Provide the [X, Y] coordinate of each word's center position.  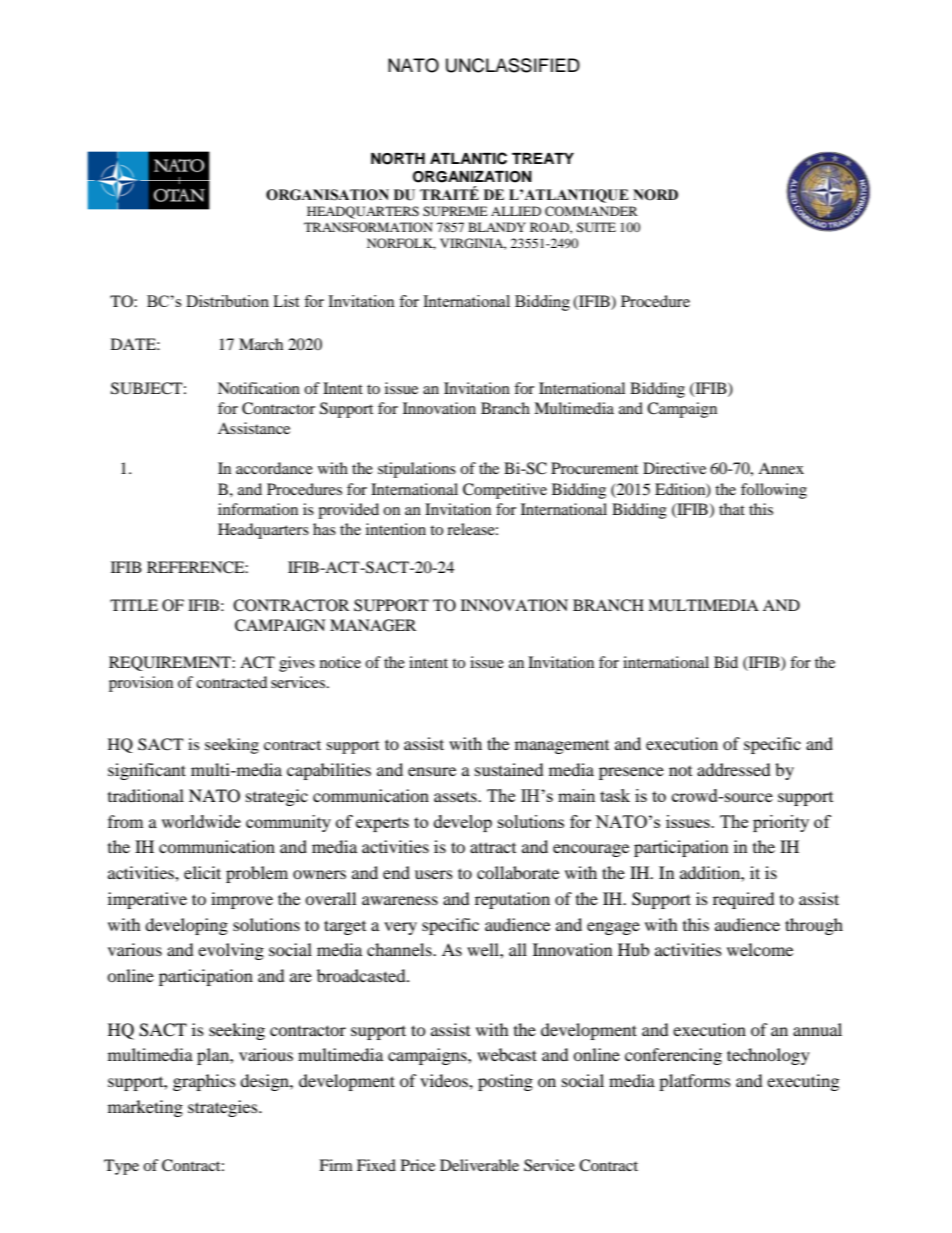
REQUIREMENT [171, 663]
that [732, 509]
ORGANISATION [327, 195]
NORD [655, 195]
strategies [224, 1108]
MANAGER [373, 625]
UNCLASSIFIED [513, 65]
